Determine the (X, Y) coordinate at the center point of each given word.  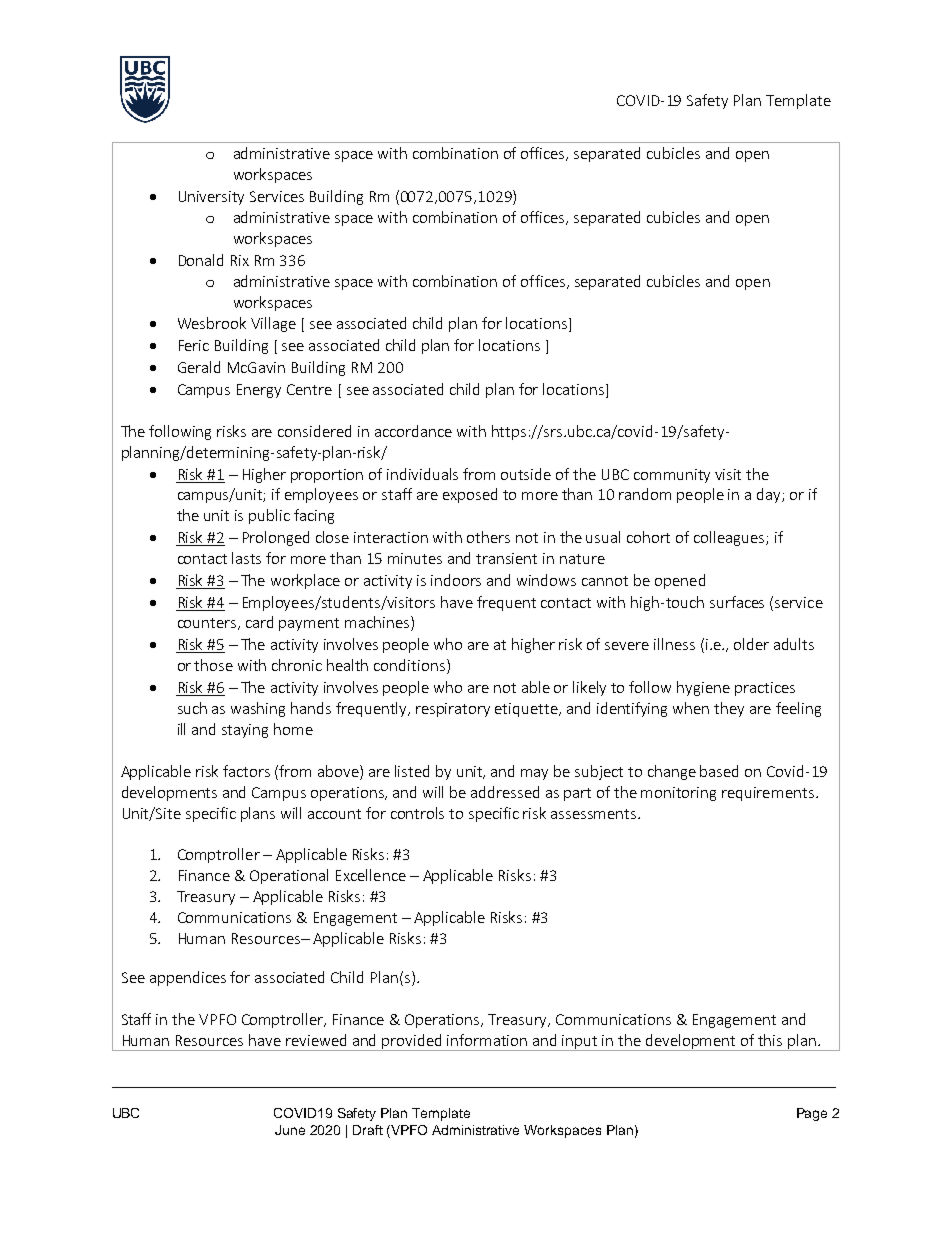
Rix (240, 260)
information (487, 1040)
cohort (648, 537)
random (645, 494)
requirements (769, 794)
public (269, 516)
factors (246, 771)
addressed (505, 792)
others (488, 537)
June (290, 1130)
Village (273, 324)
